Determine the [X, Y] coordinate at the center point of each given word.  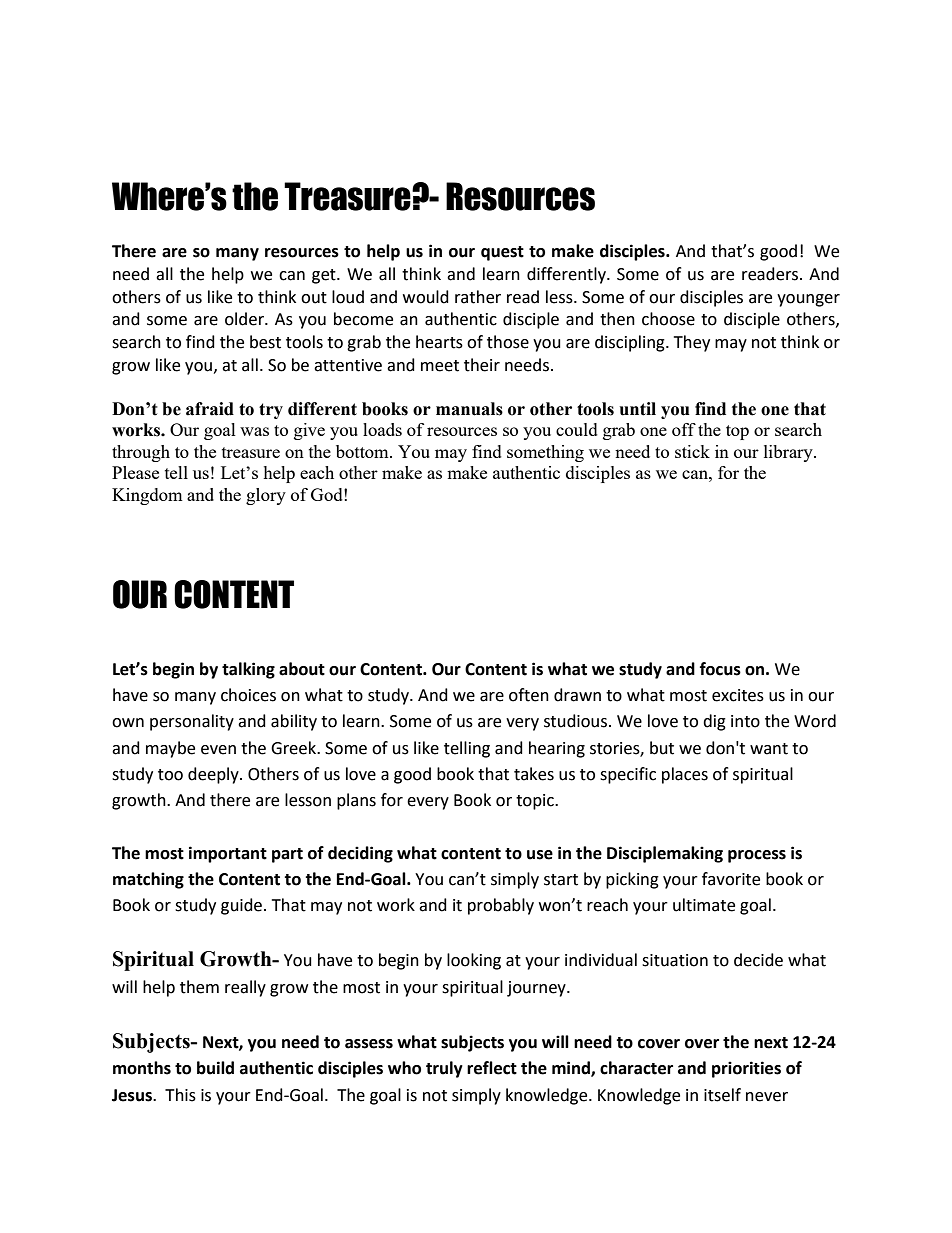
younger [808, 300]
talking [248, 670]
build [215, 1068]
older [245, 319]
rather [478, 297]
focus [720, 669]
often [529, 695]
